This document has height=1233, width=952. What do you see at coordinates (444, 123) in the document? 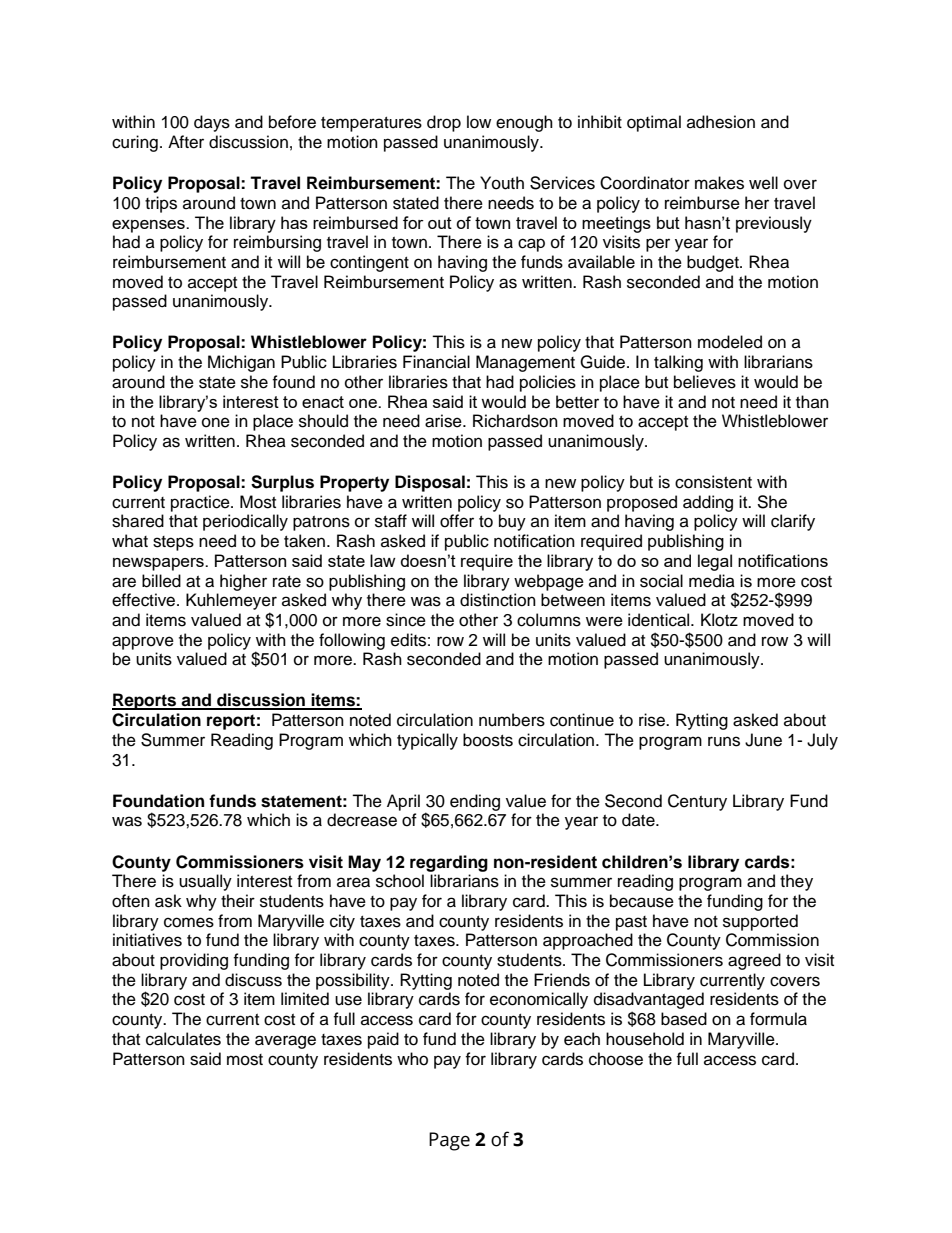
I see `drop` at bounding box center [444, 123].
